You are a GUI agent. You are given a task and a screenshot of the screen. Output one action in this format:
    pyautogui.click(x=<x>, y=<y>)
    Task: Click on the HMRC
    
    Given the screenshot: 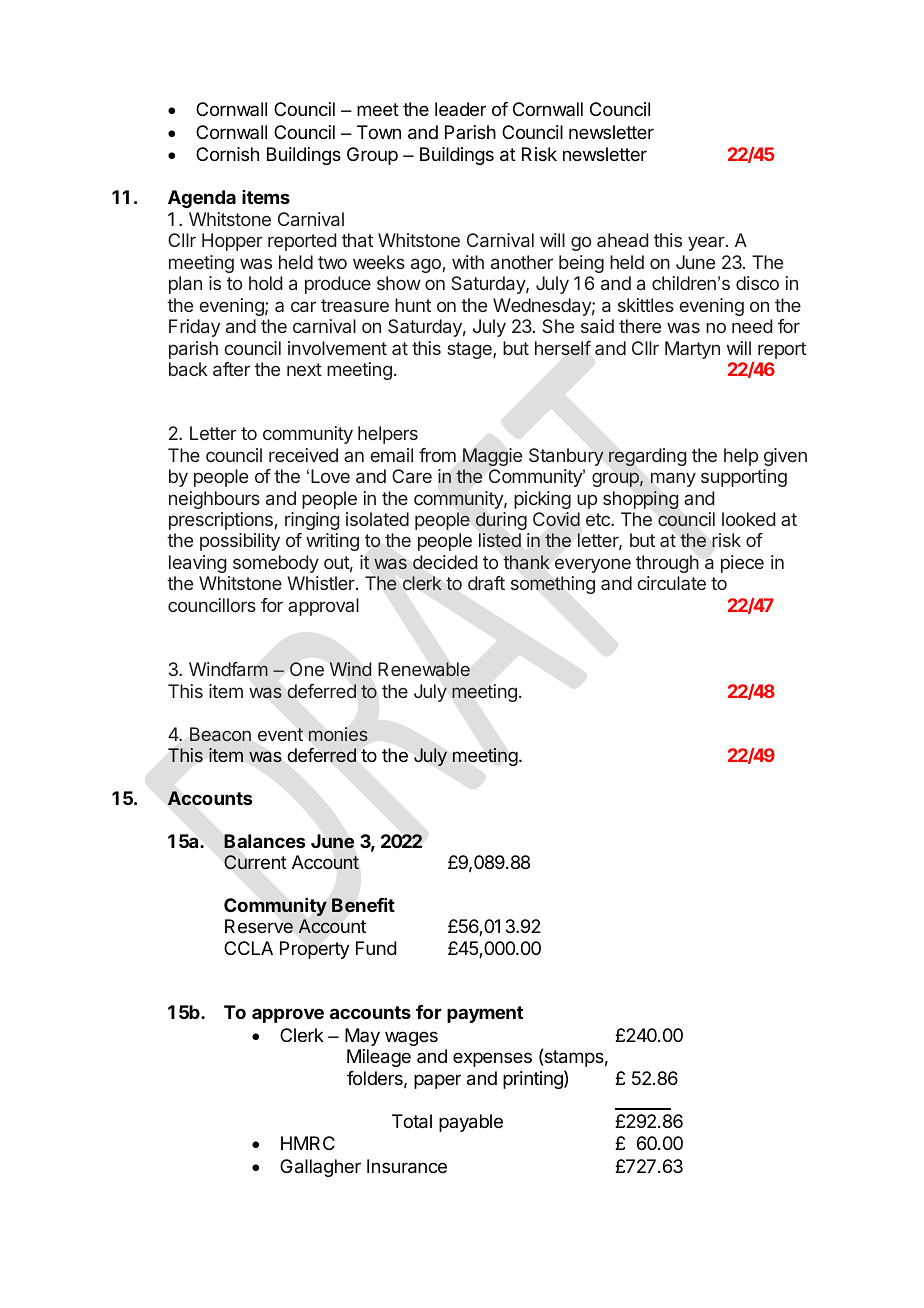 What is the action you would take?
    pyautogui.click(x=308, y=1143)
